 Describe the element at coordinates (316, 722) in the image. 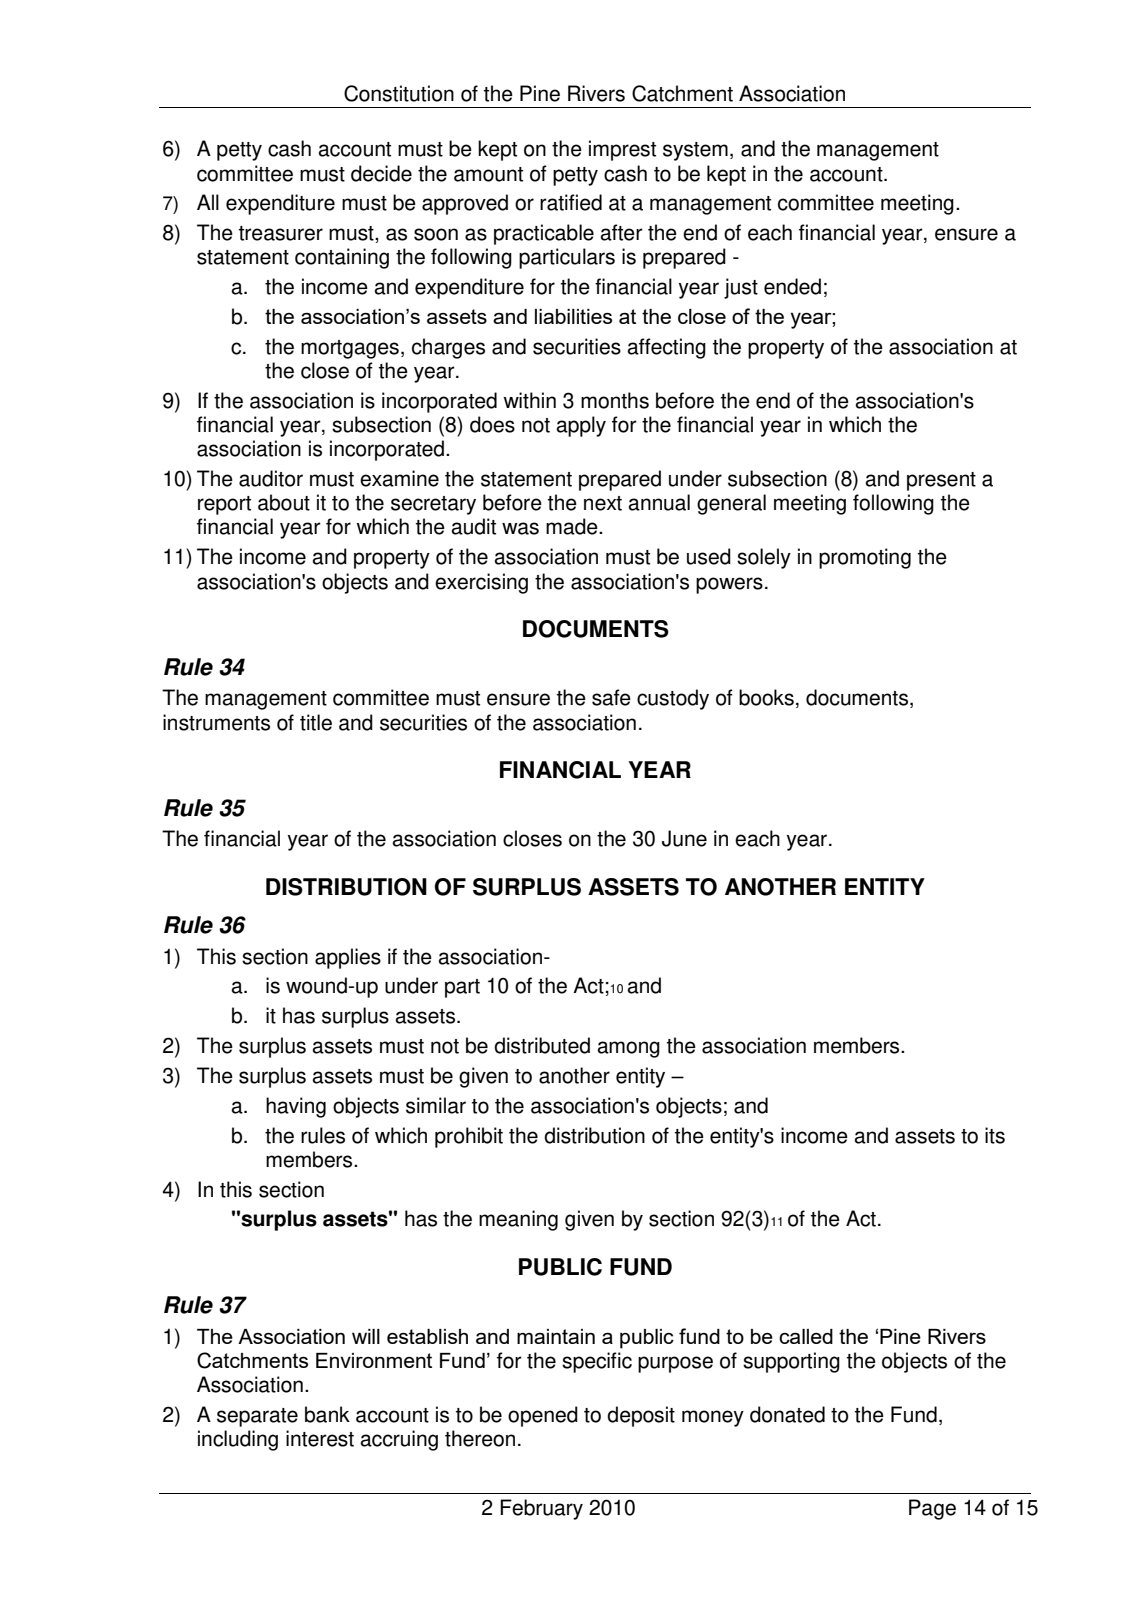

I see `title` at that location.
